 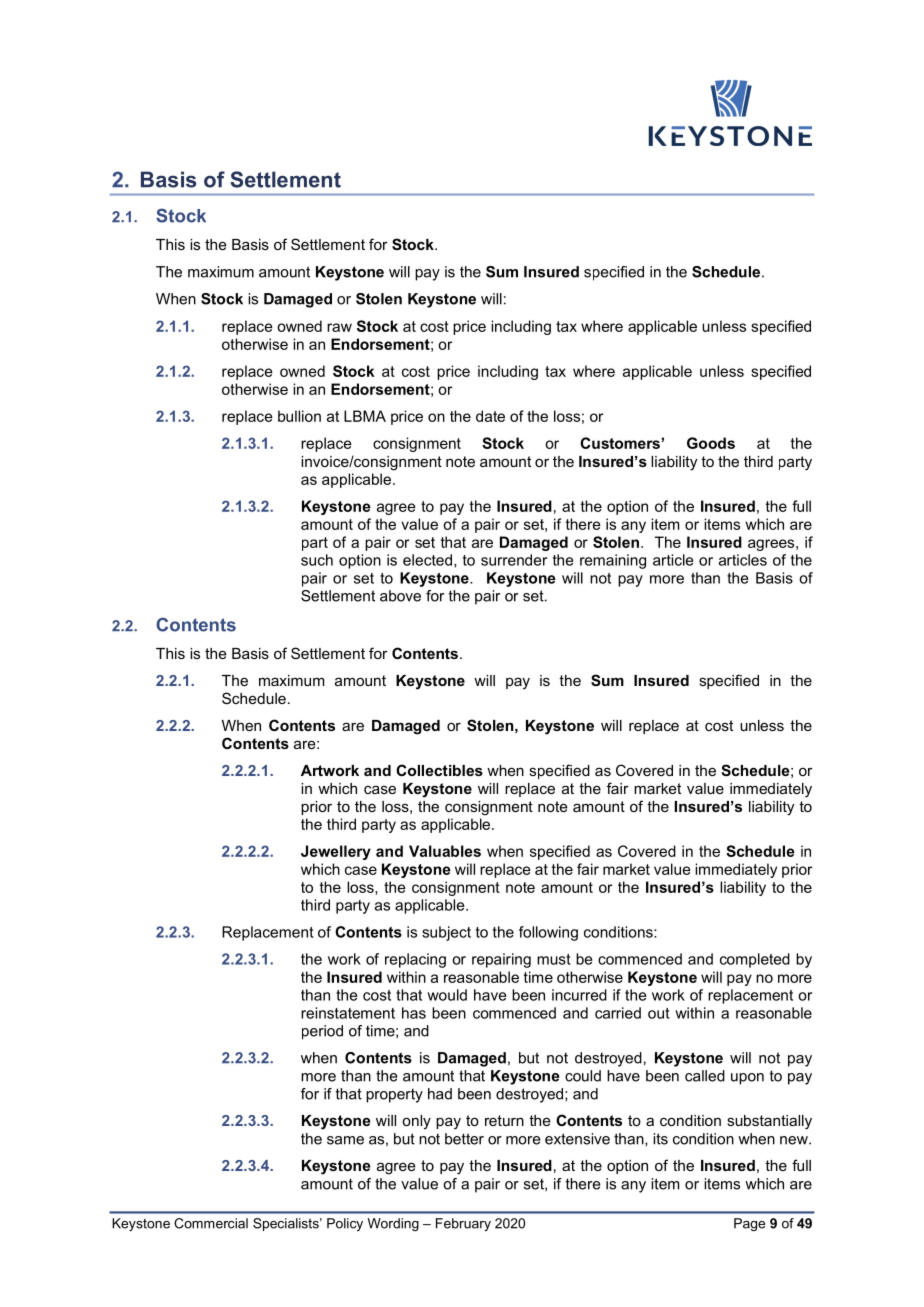 What do you see at coordinates (490, 416) in the screenshot?
I see `date` at bounding box center [490, 416].
